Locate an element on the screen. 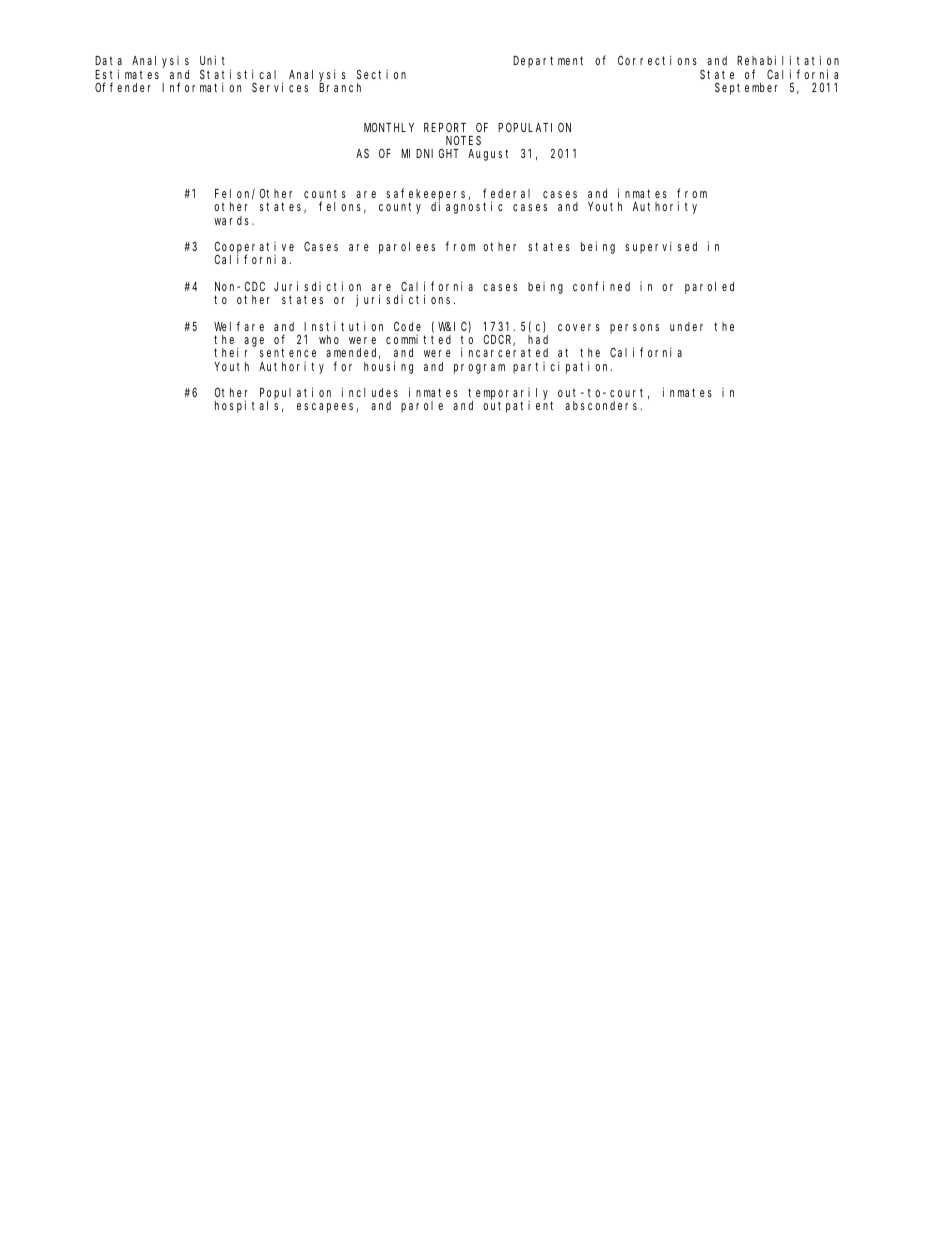 The image size is (952, 1233). participation is located at coordinates (562, 368).
